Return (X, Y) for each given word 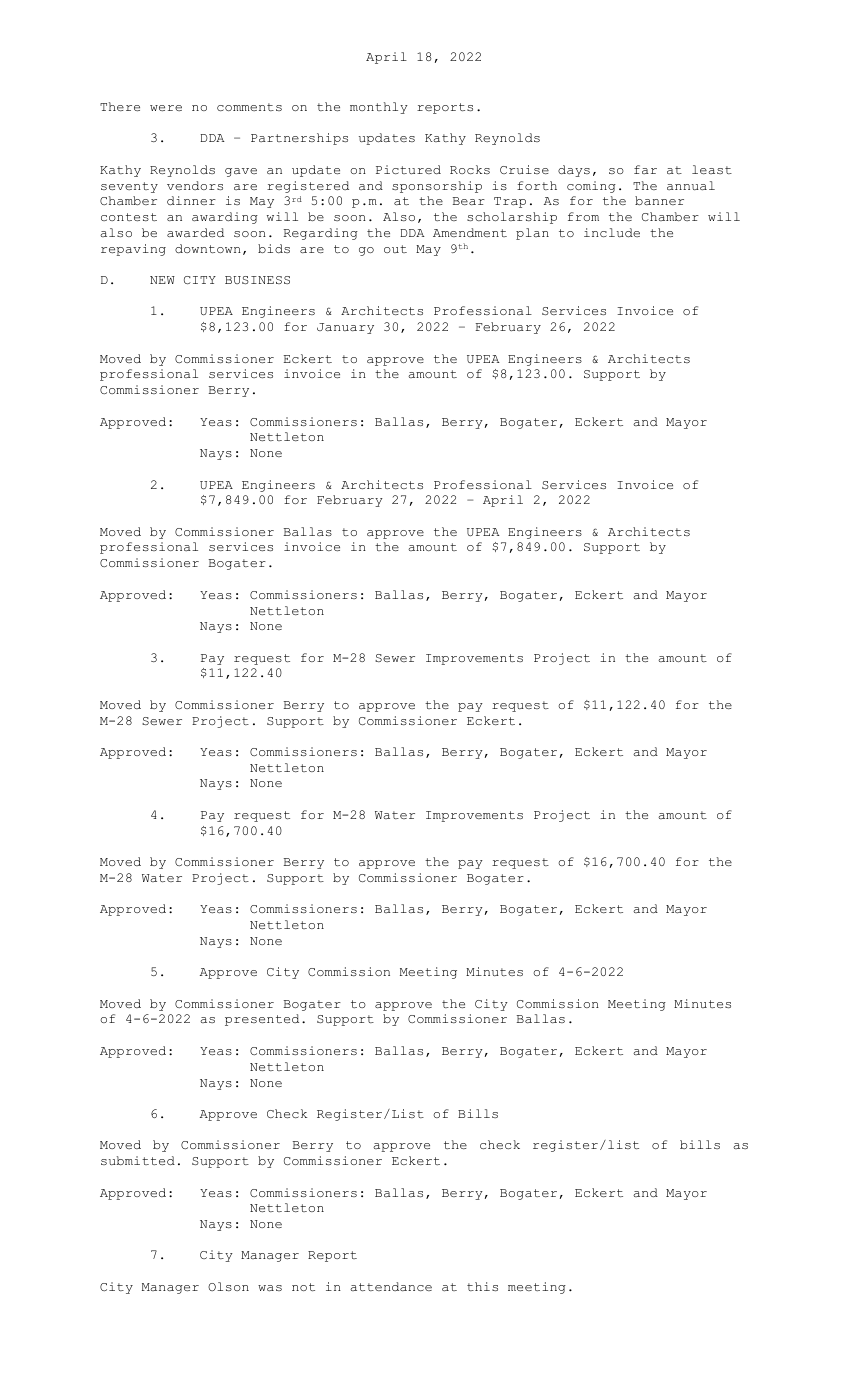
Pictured (408, 169)
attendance (391, 1286)
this (482, 1286)
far (645, 169)
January (345, 328)
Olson (228, 1286)
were (166, 108)
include (612, 232)
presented (262, 1020)
